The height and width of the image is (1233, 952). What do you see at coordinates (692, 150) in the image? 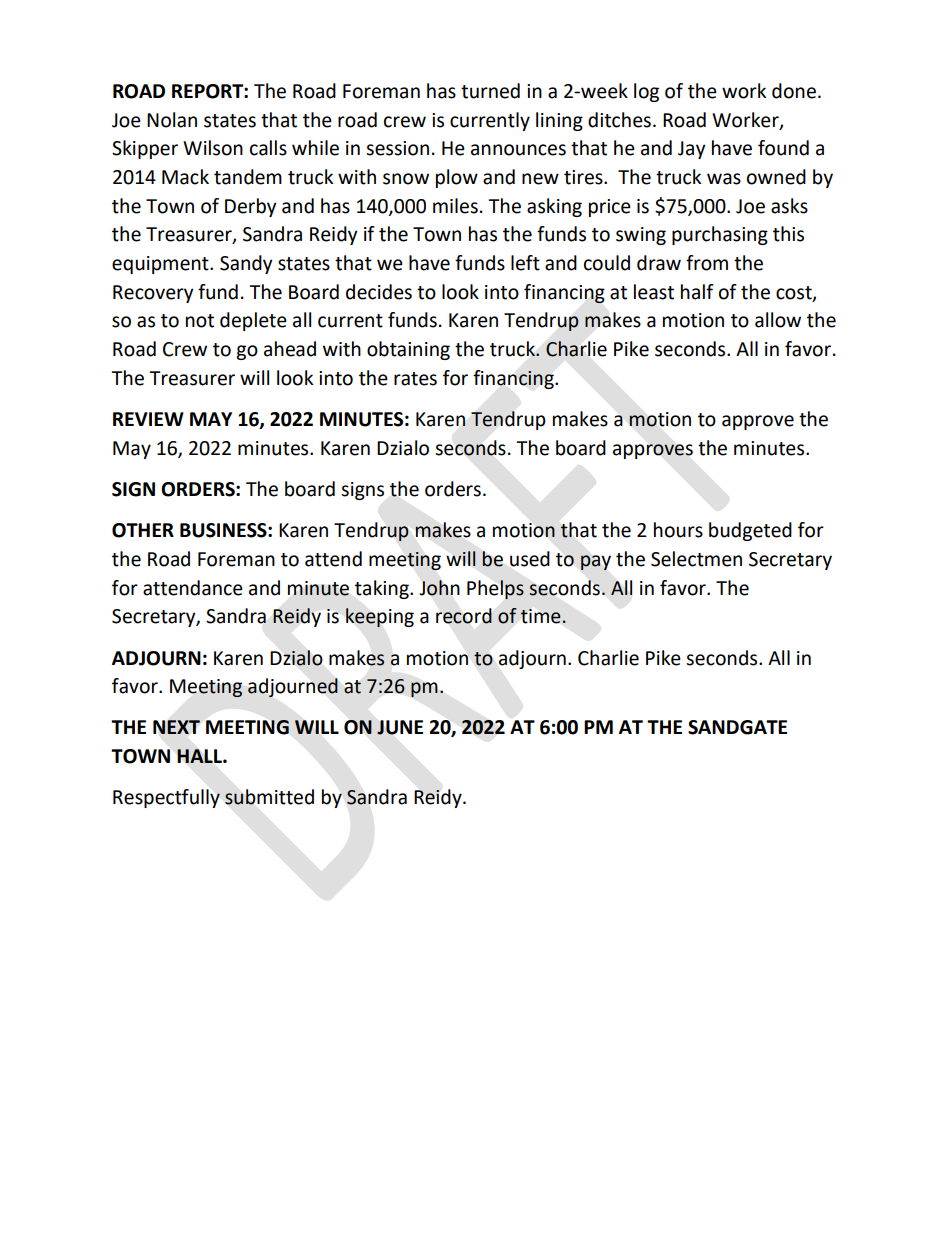
I see `Jay` at bounding box center [692, 150].
